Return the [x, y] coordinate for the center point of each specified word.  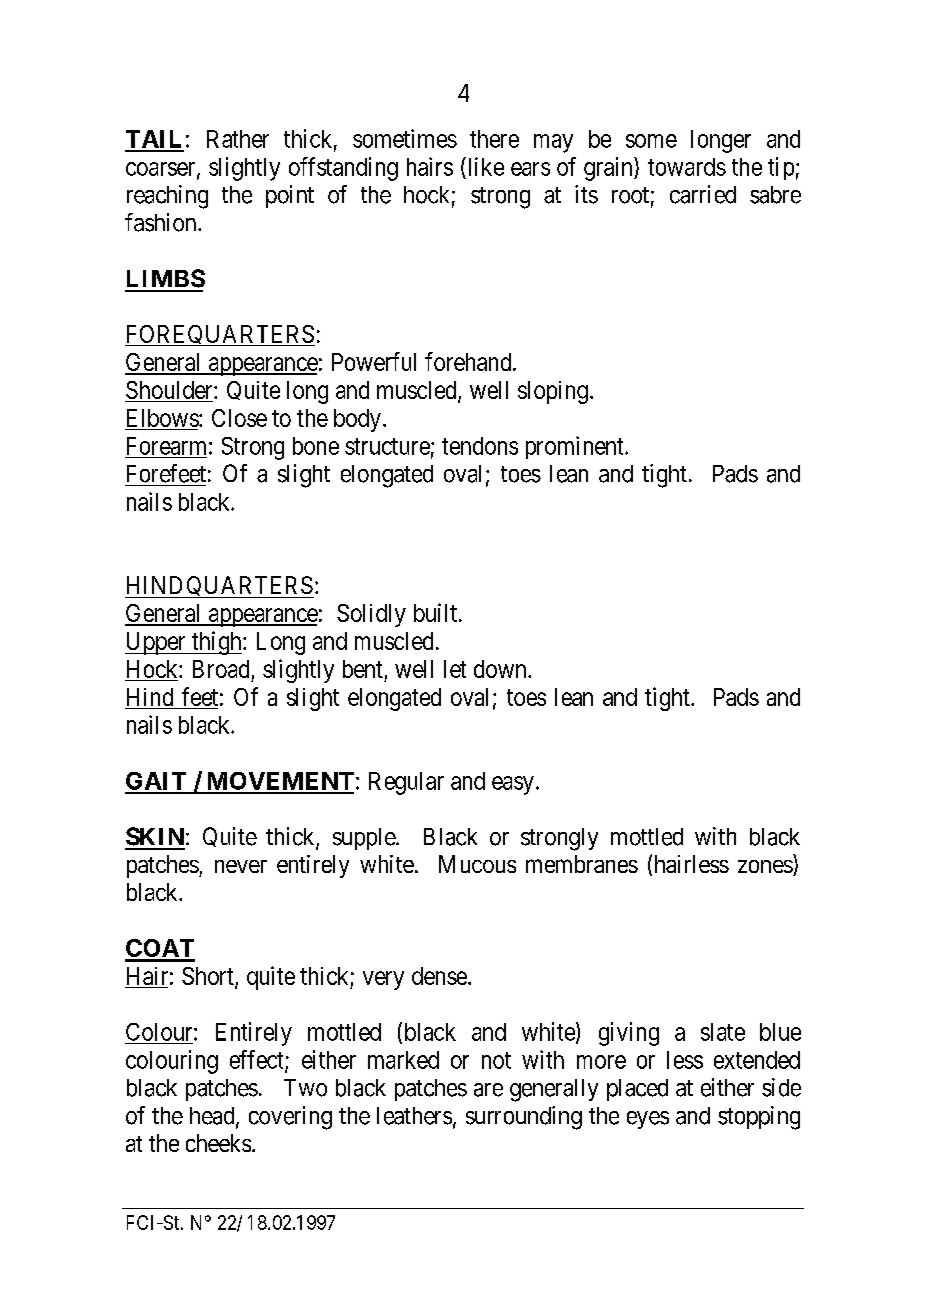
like [484, 166]
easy [513, 785]
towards [687, 167]
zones [766, 868]
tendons [480, 446]
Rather [238, 139]
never [241, 866]
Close [239, 418]
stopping [759, 1118]
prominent [576, 447]
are [488, 1090]
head [213, 1117]
